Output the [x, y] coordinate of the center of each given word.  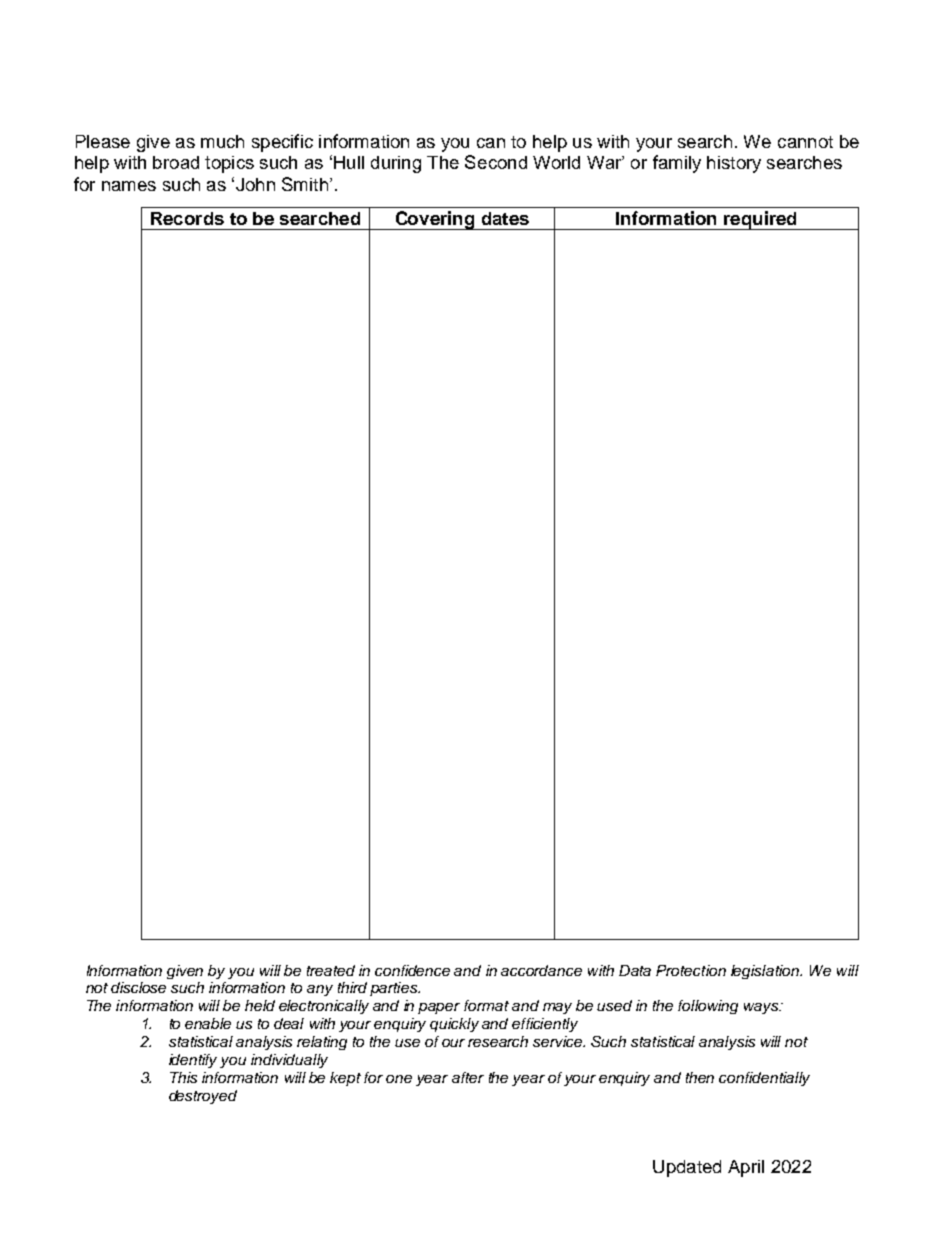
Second [496, 162]
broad [176, 162]
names [129, 186]
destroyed [203, 1097]
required [760, 220]
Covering [435, 220]
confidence [412, 970]
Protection [691, 970]
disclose [138, 987]
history [734, 164]
